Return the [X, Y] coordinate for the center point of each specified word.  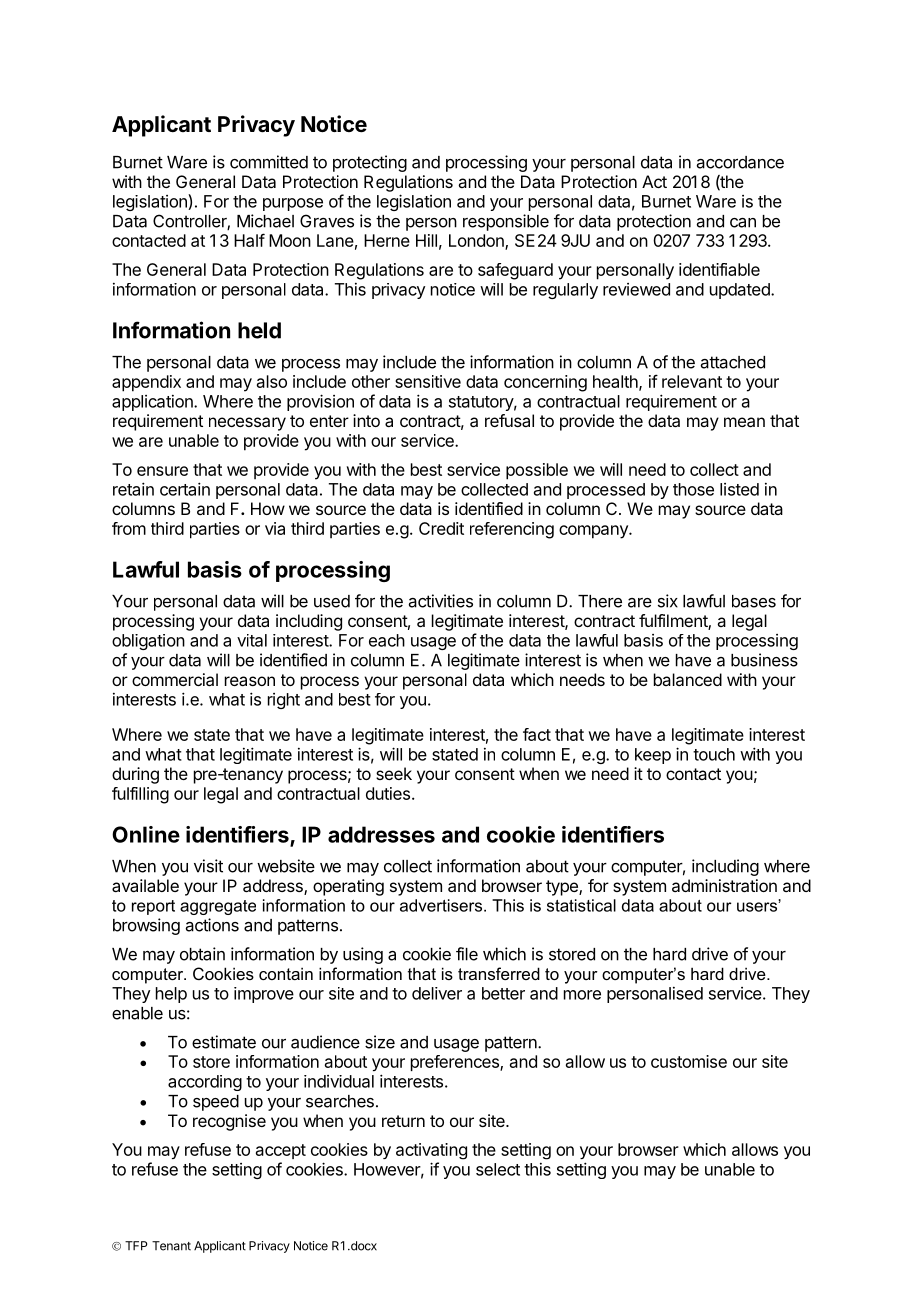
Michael [265, 221]
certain [185, 489]
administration [724, 885]
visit [208, 866]
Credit [441, 528]
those [693, 489]
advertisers [442, 905]
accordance [740, 162]
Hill [426, 240]
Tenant [171, 1246]
